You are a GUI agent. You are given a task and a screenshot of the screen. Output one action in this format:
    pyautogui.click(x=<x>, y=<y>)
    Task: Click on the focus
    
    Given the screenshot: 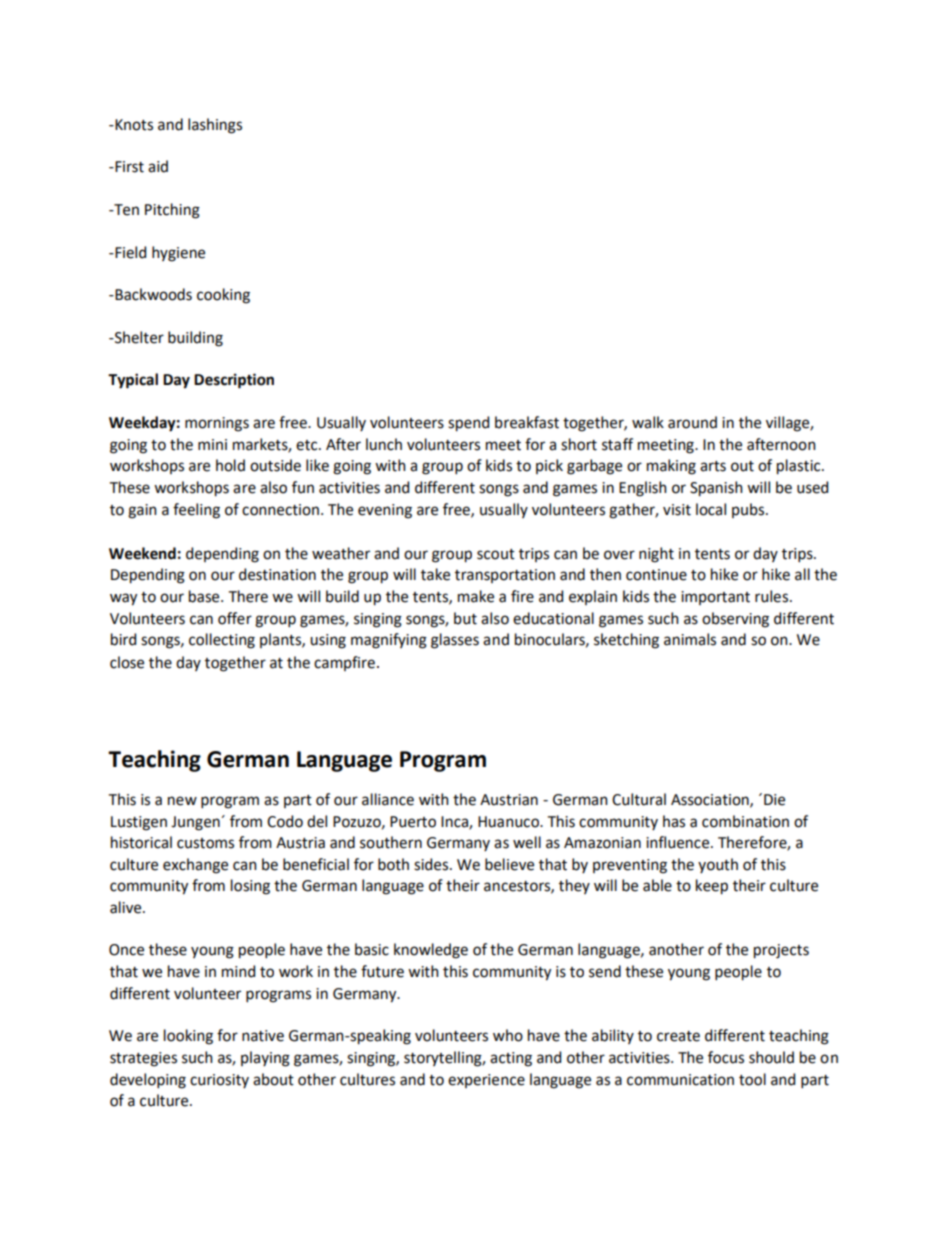 What is the action you would take?
    pyautogui.click(x=726, y=1057)
